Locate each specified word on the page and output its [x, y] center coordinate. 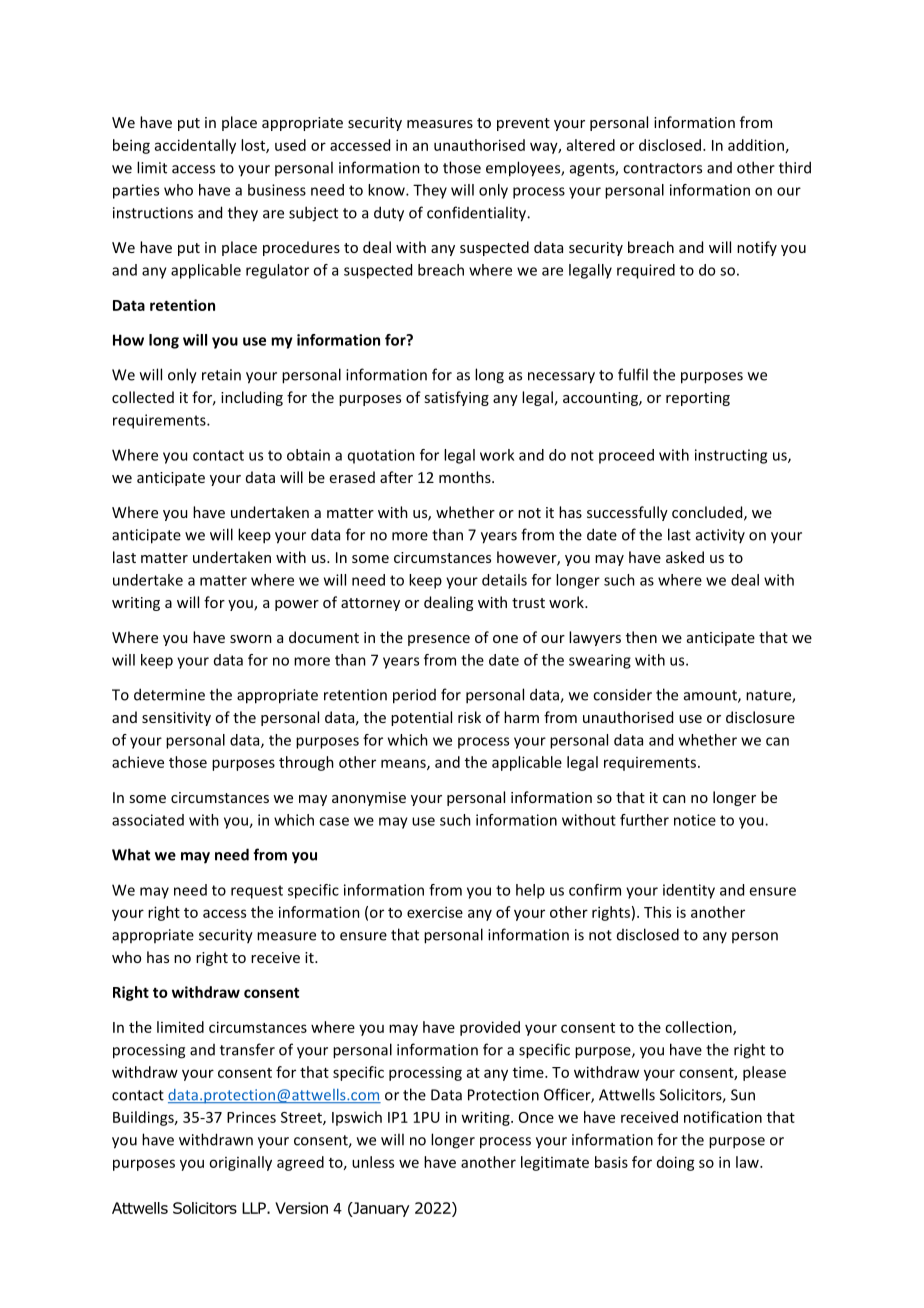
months [466, 477]
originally [240, 1163]
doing [676, 1163]
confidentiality [478, 214]
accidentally [195, 146]
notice [695, 820]
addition [756, 145]
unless [373, 1162]
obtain [308, 455]
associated [148, 820]
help [530, 891]
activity [720, 536]
